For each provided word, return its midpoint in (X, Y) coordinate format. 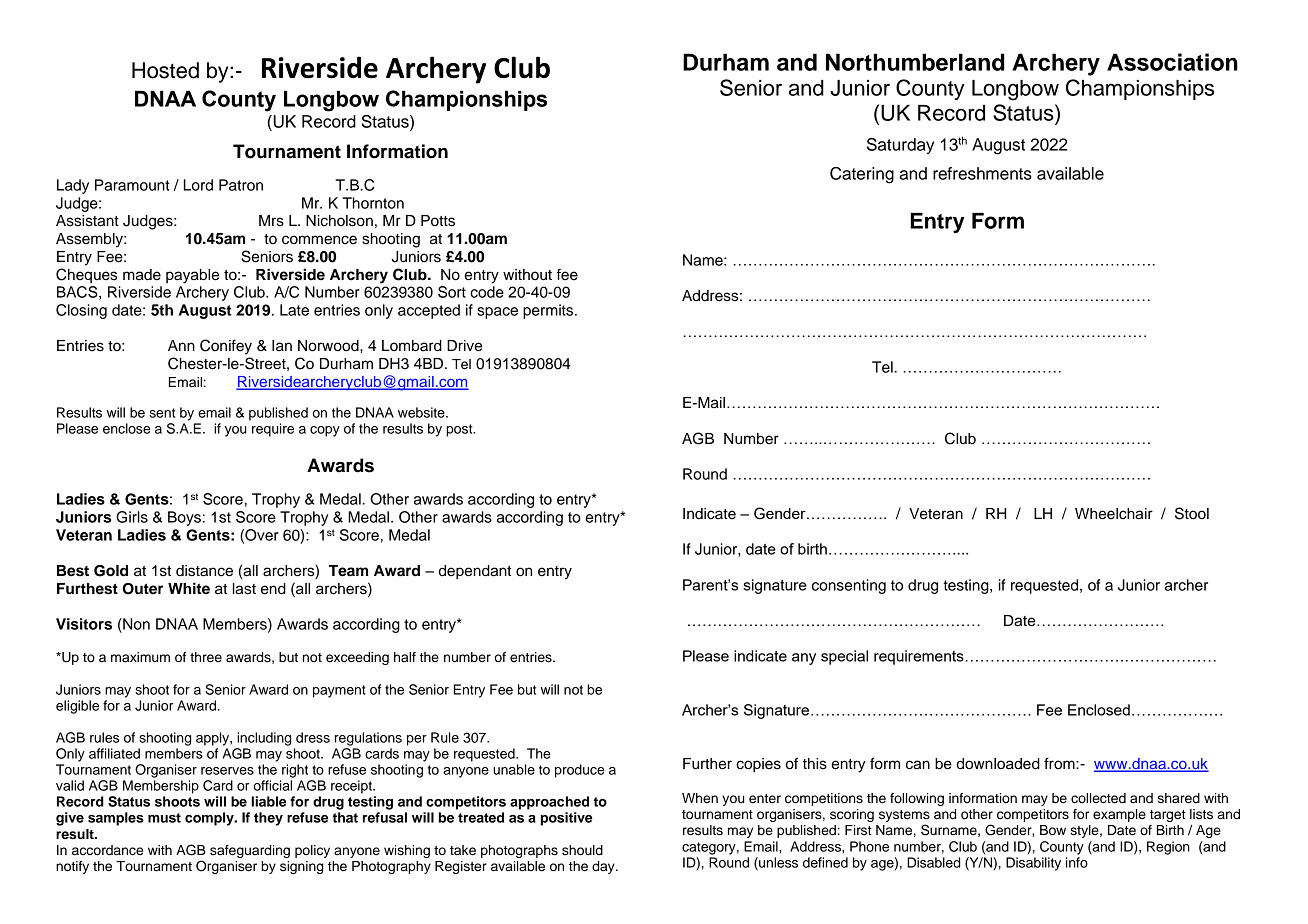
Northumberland (915, 62)
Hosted (165, 70)
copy (325, 431)
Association (1172, 62)
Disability (1033, 864)
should (582, 850)
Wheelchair (1114, 514)
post (460, 430)
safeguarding (250, 851)
